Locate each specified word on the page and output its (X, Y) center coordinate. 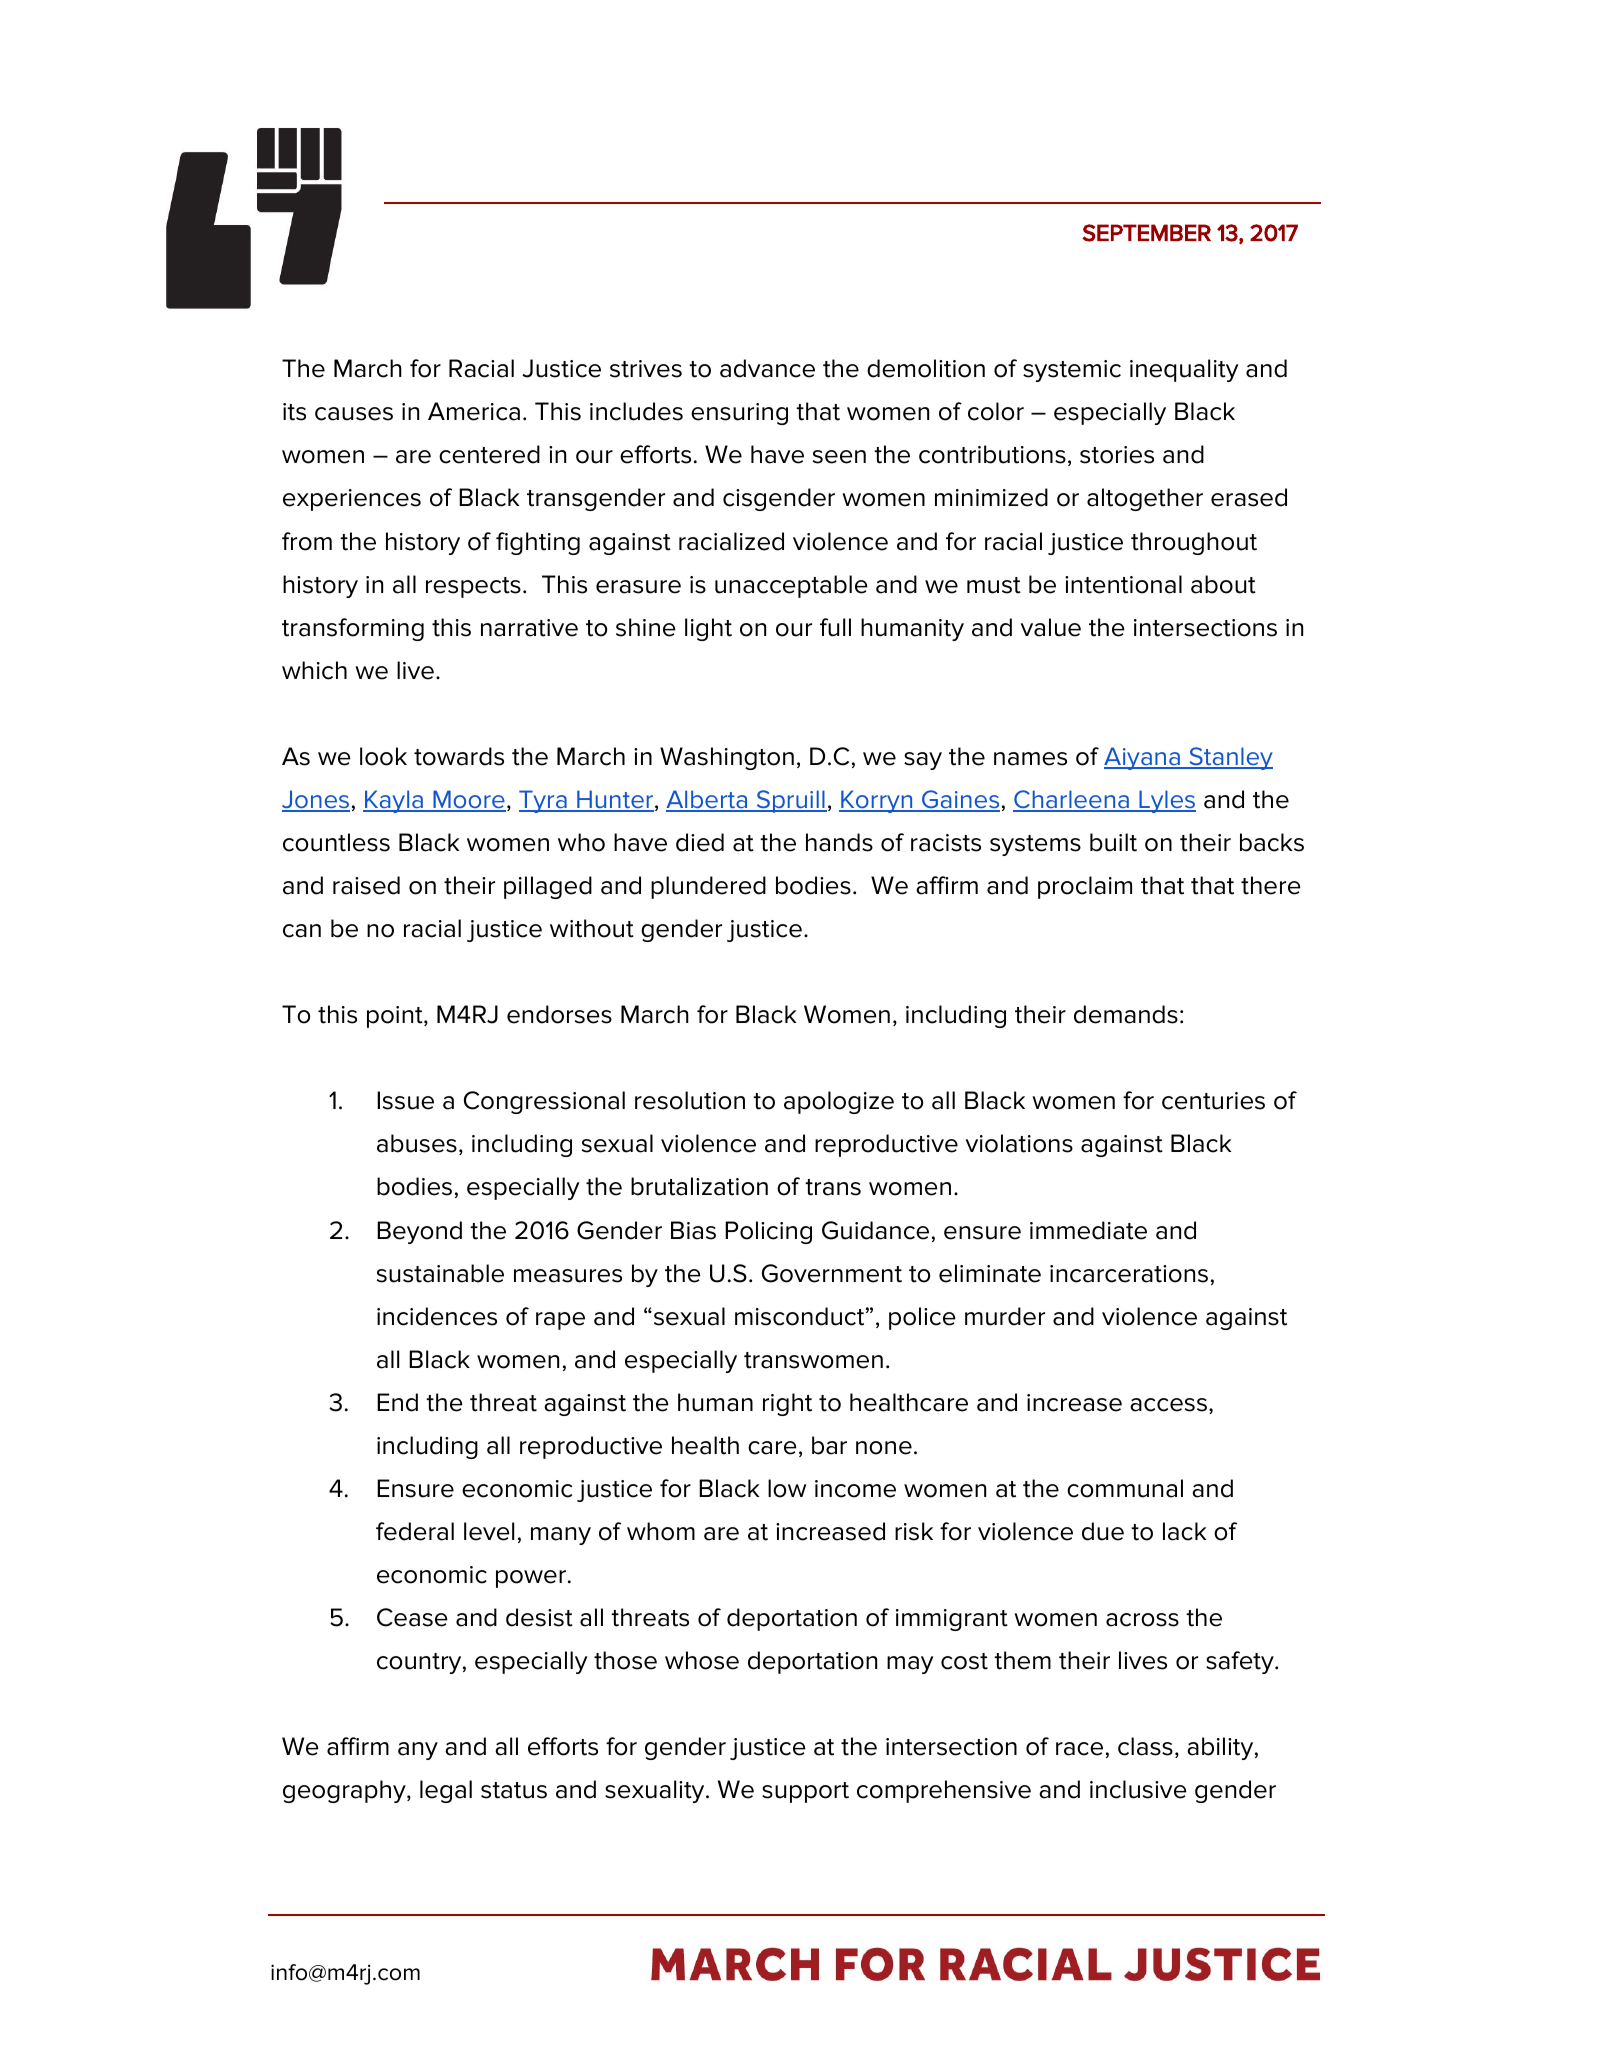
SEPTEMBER (1146, 233)
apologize (839, 1102)
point (396, 1017)
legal (446, 1791)
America (474, 411)
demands (1126, 1014)
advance (767, 368)
